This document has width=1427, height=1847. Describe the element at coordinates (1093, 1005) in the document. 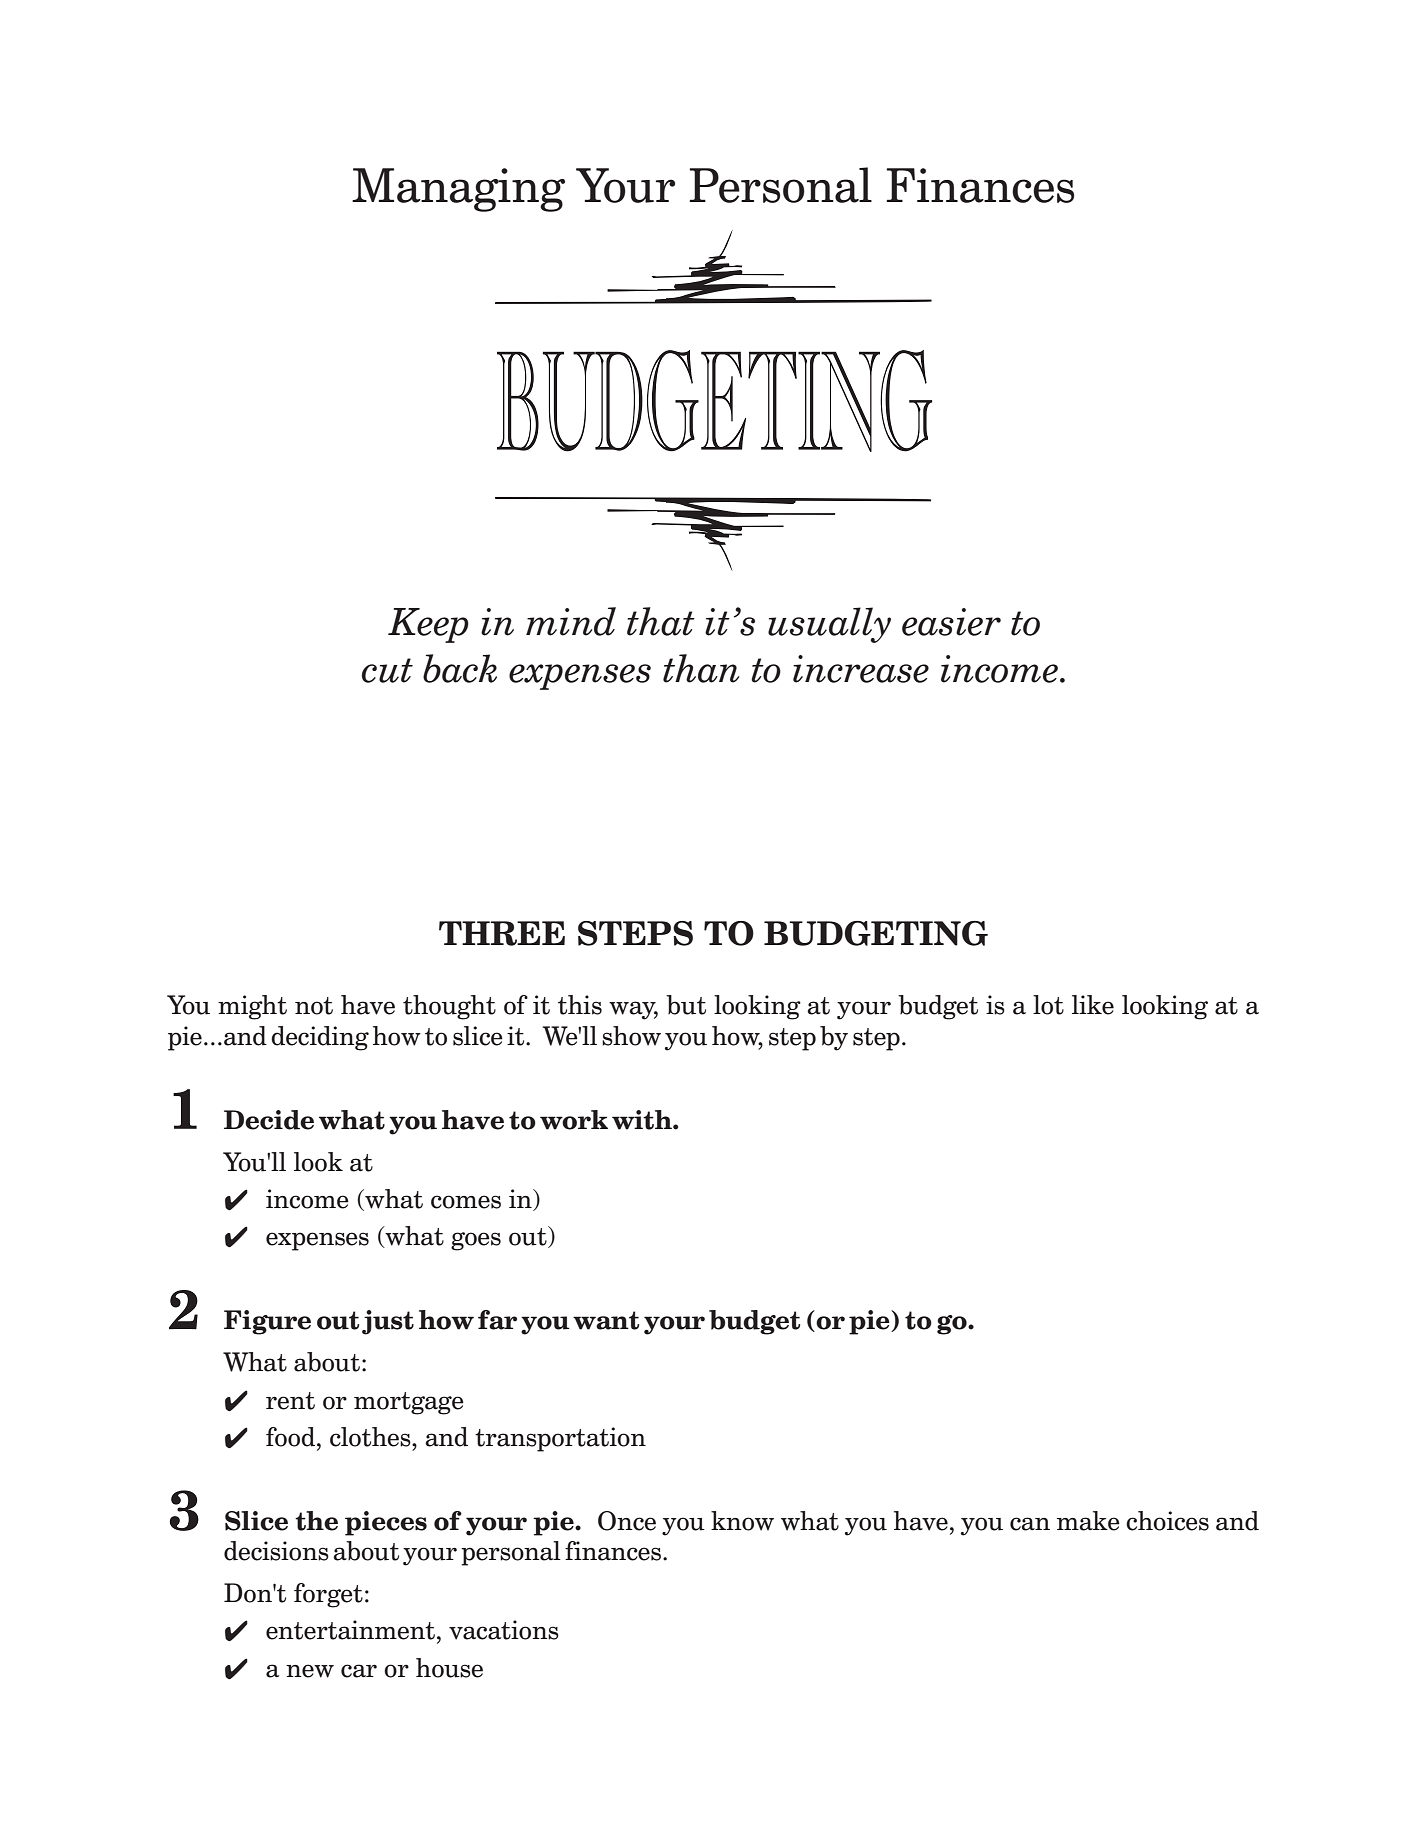

I see `like` at that location.
